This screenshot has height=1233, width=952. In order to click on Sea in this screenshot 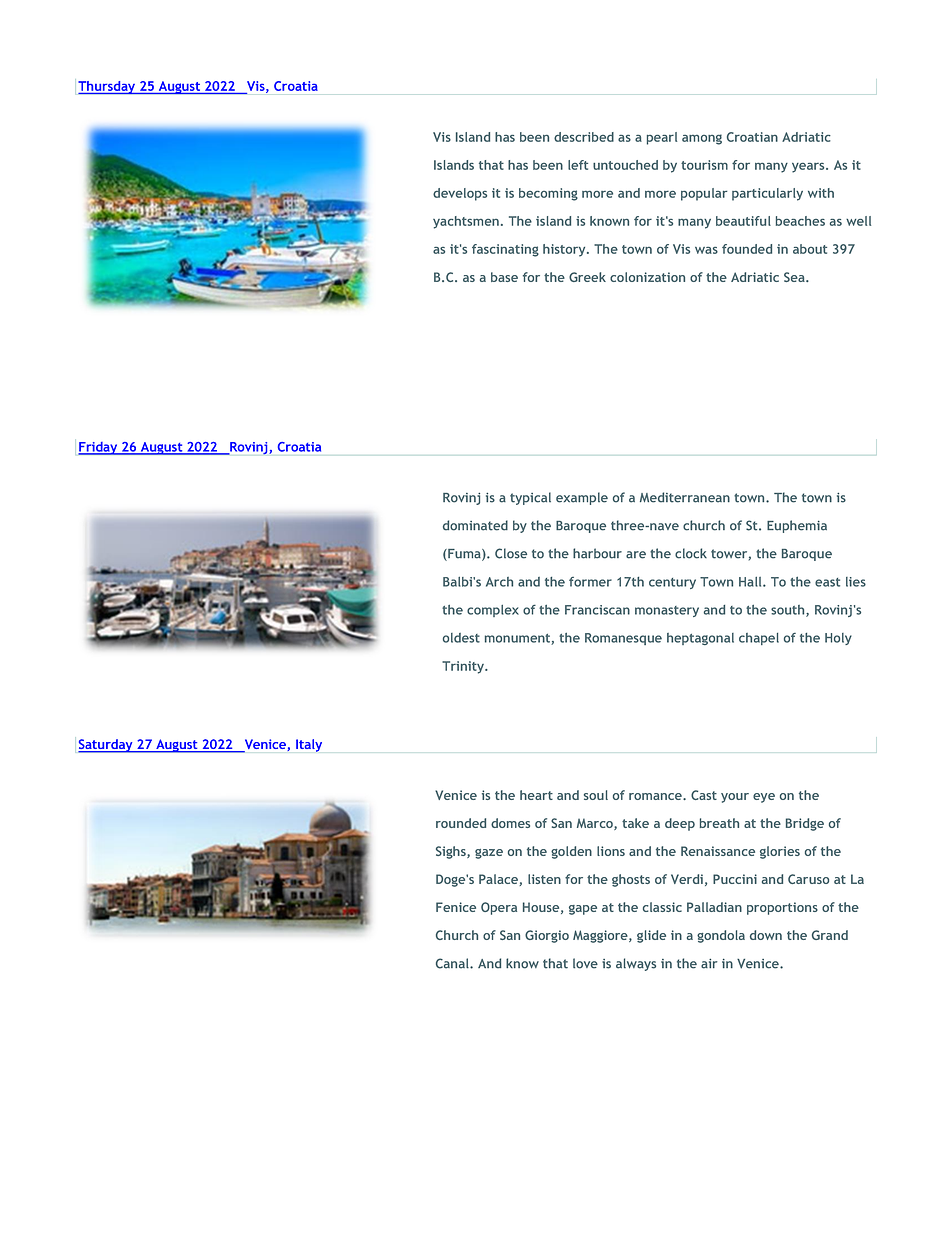, I will do `click(795, 277)`.
